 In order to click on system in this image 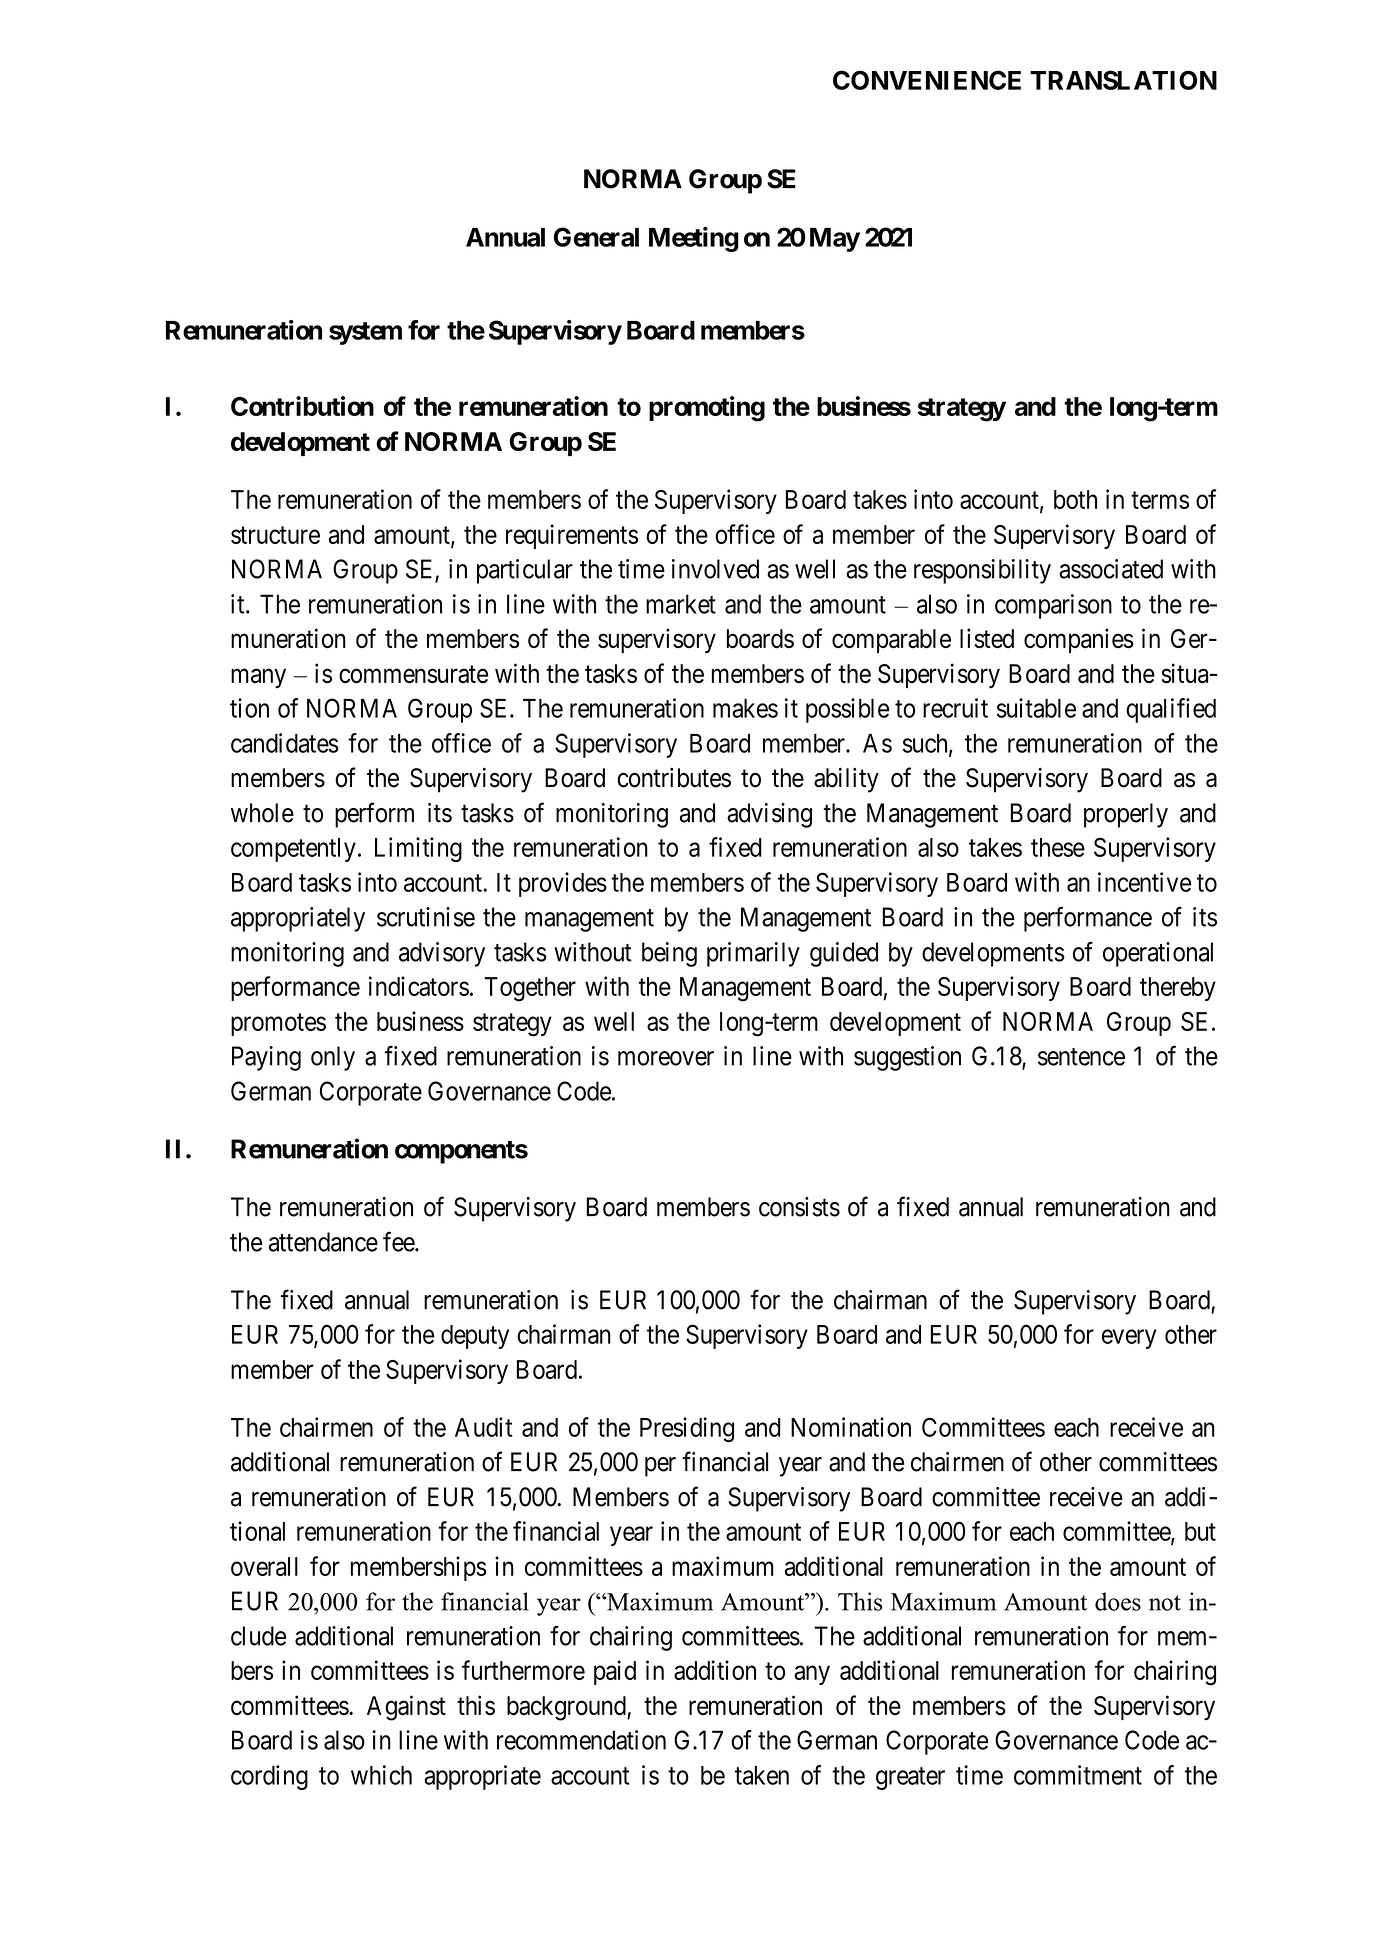, I will do `click(365, 333)`.
